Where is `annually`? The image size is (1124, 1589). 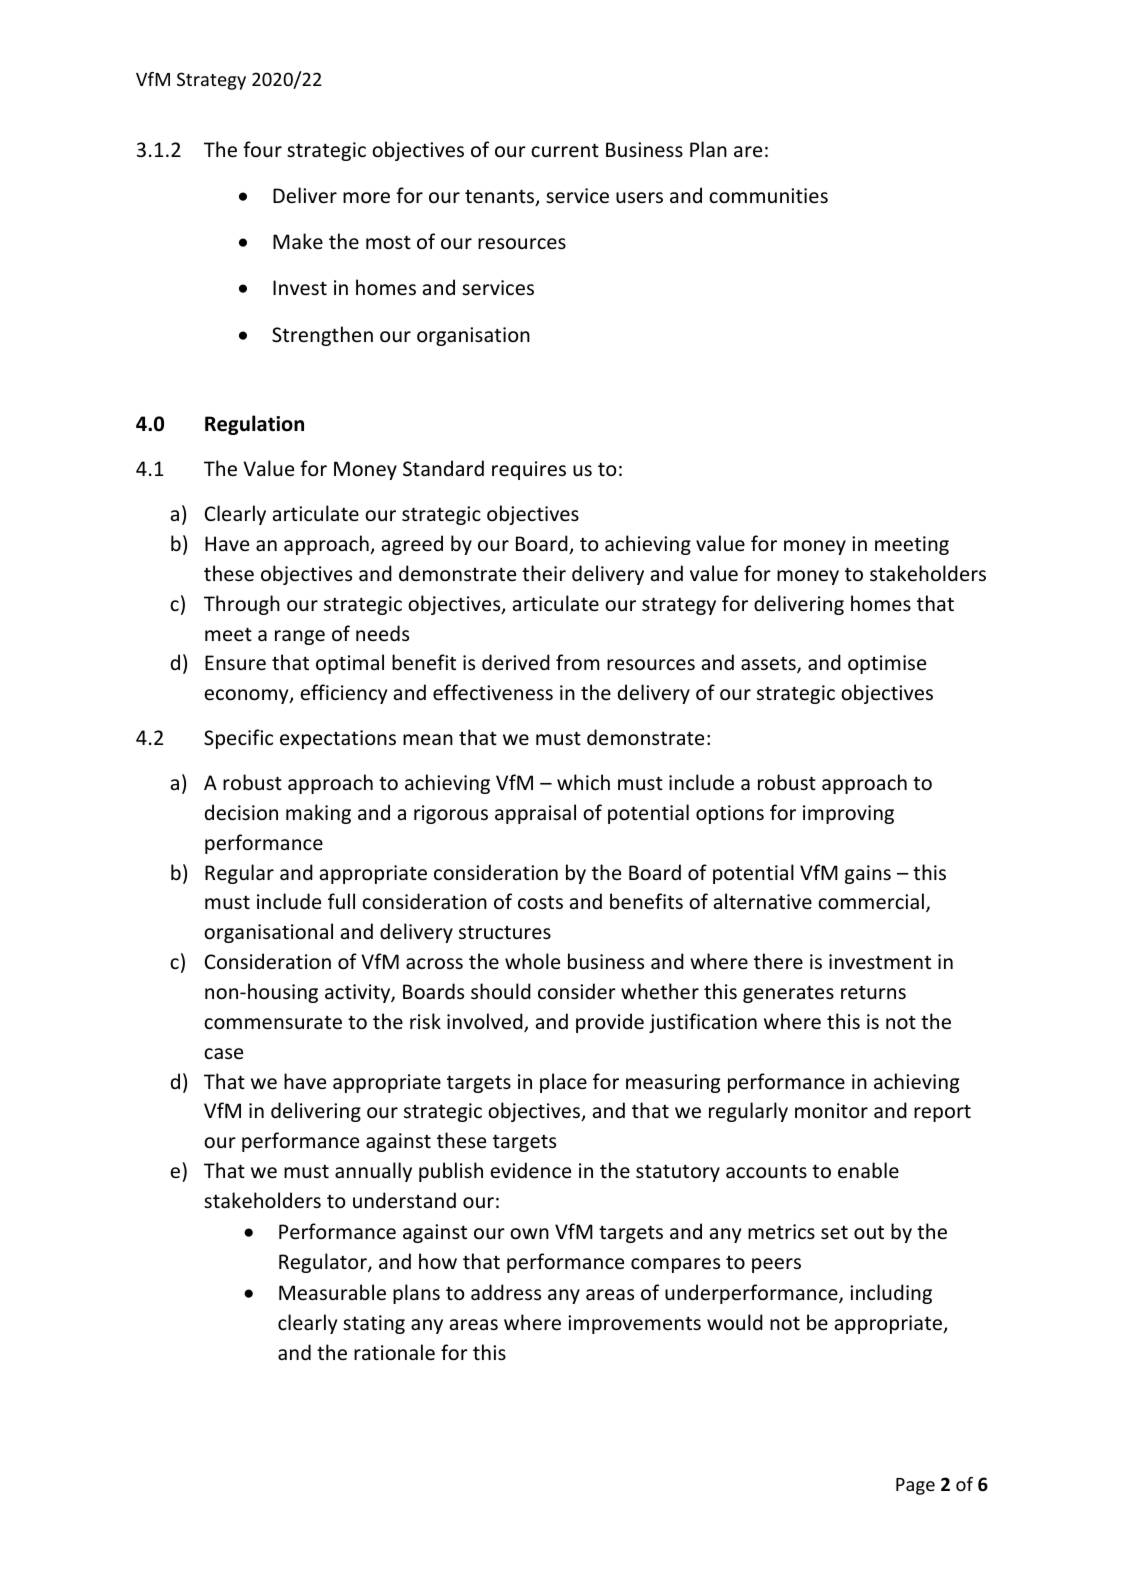 annually is located at coordinates (373, 1172).
